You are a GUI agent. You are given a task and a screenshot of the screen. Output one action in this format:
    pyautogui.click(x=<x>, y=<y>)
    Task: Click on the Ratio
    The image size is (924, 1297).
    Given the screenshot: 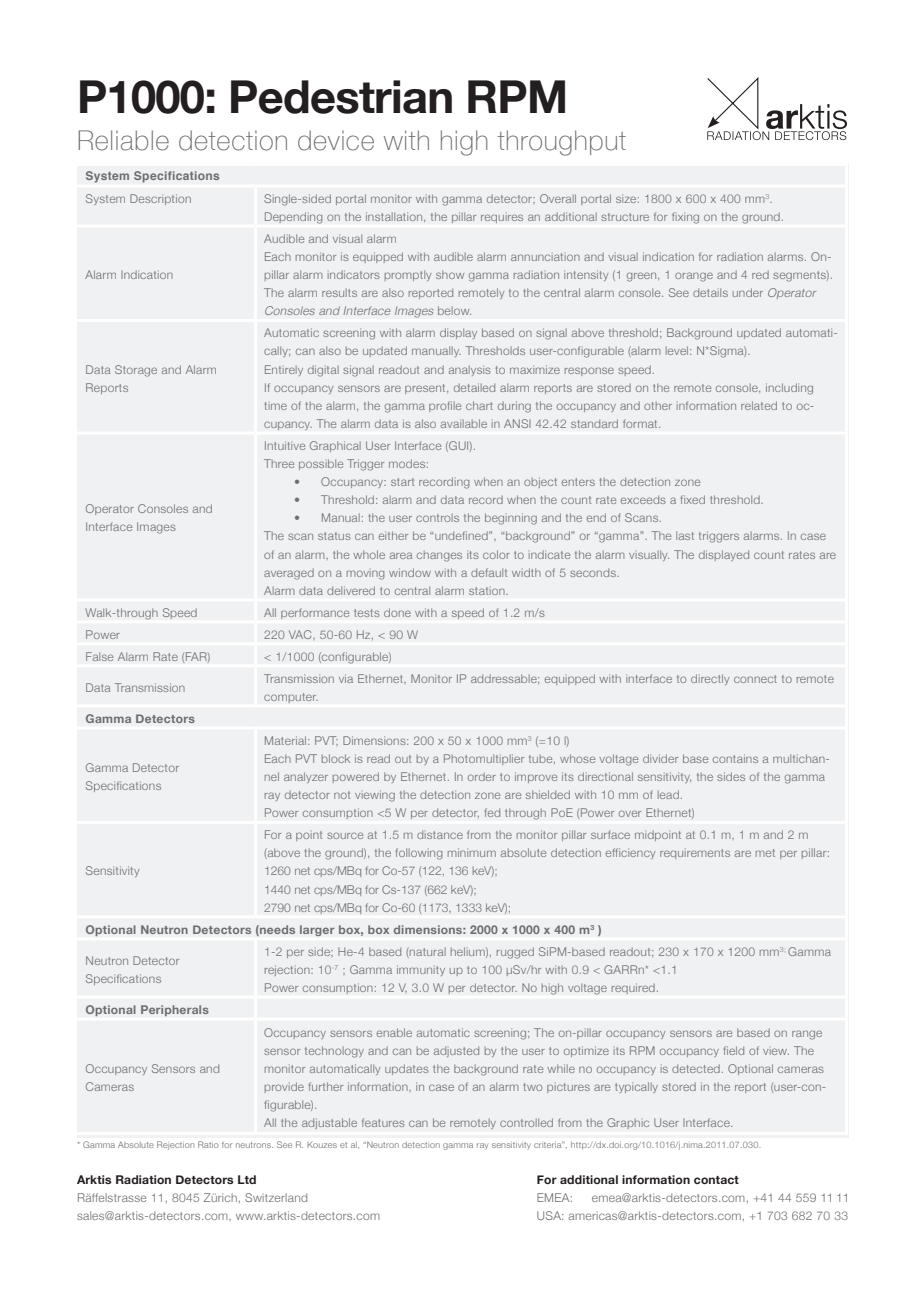 What is the action you would take?
    pyautogui.click(x=208, y=1144)
